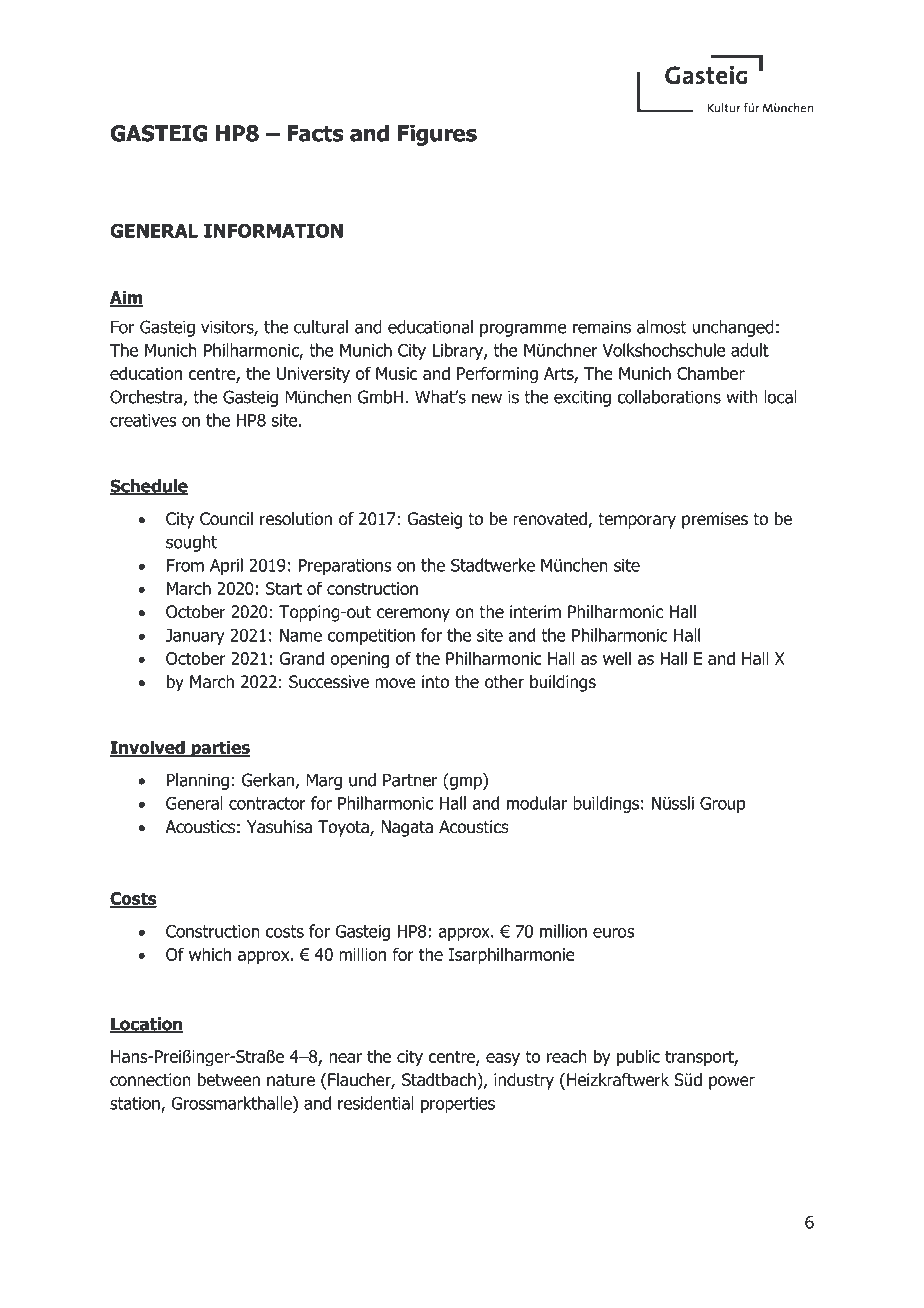 This screenshot has width=924, height=1308. I want to click on Group, so click(723, 805).
